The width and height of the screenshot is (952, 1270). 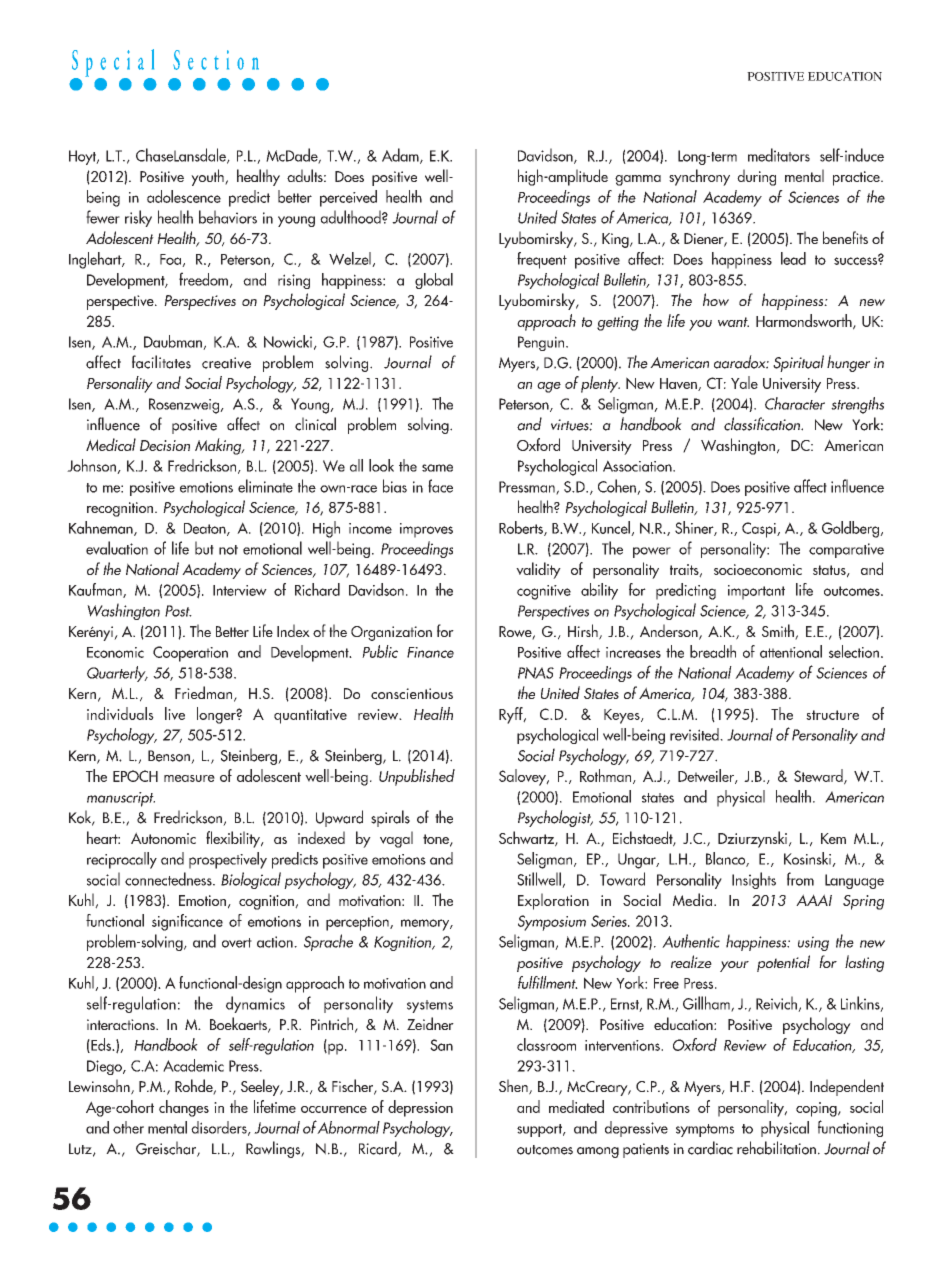 What do you see at coordinates (795, 403) in the screenshot?
I see `Character` at bounding box center [795, 403].
